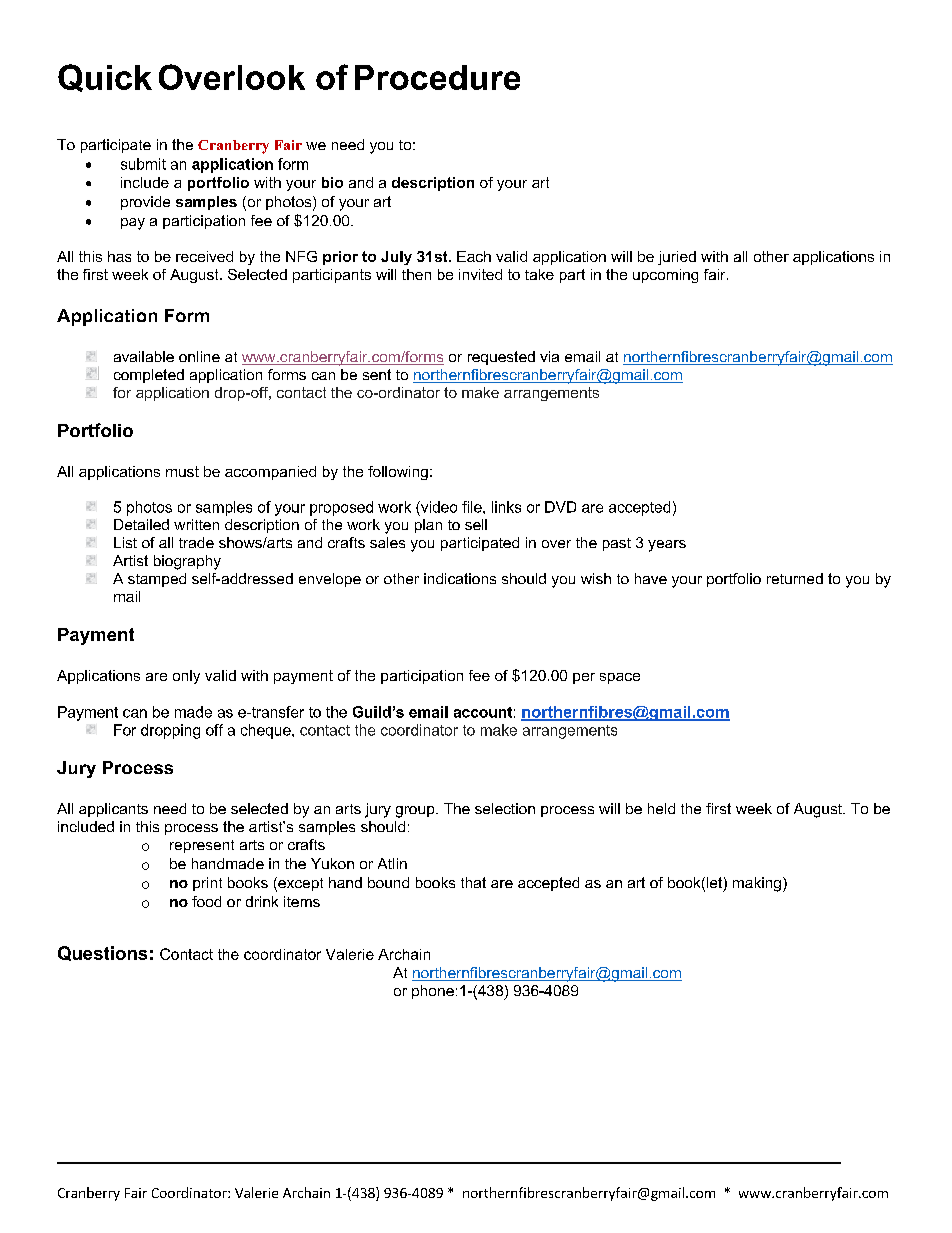 This document has height=1233, width=952. What do you see at coordinates (584, 678) in the document?
I see `per` at bounding box center [584, 678].
